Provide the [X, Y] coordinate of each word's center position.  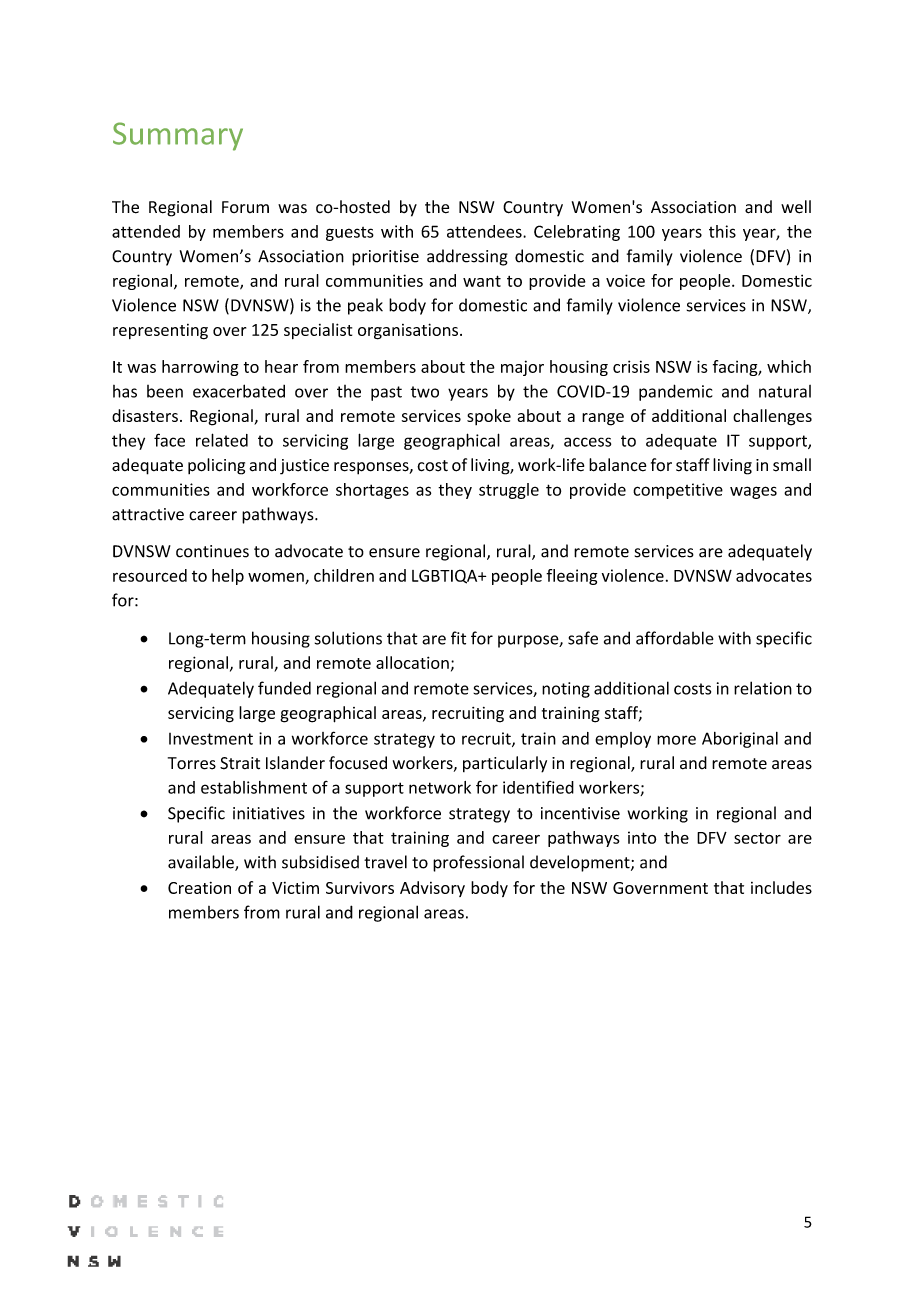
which [789, 366]
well [796, 207]
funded [284, 688]
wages [753, 492]
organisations [408, 331]
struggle [509, 491]
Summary [178, 136]
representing [160, 332]
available [202, 863]
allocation [412, 662]
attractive [148, 514]
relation [763, 688]
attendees [485, 231]
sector [757, 838]
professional [478, 863]
